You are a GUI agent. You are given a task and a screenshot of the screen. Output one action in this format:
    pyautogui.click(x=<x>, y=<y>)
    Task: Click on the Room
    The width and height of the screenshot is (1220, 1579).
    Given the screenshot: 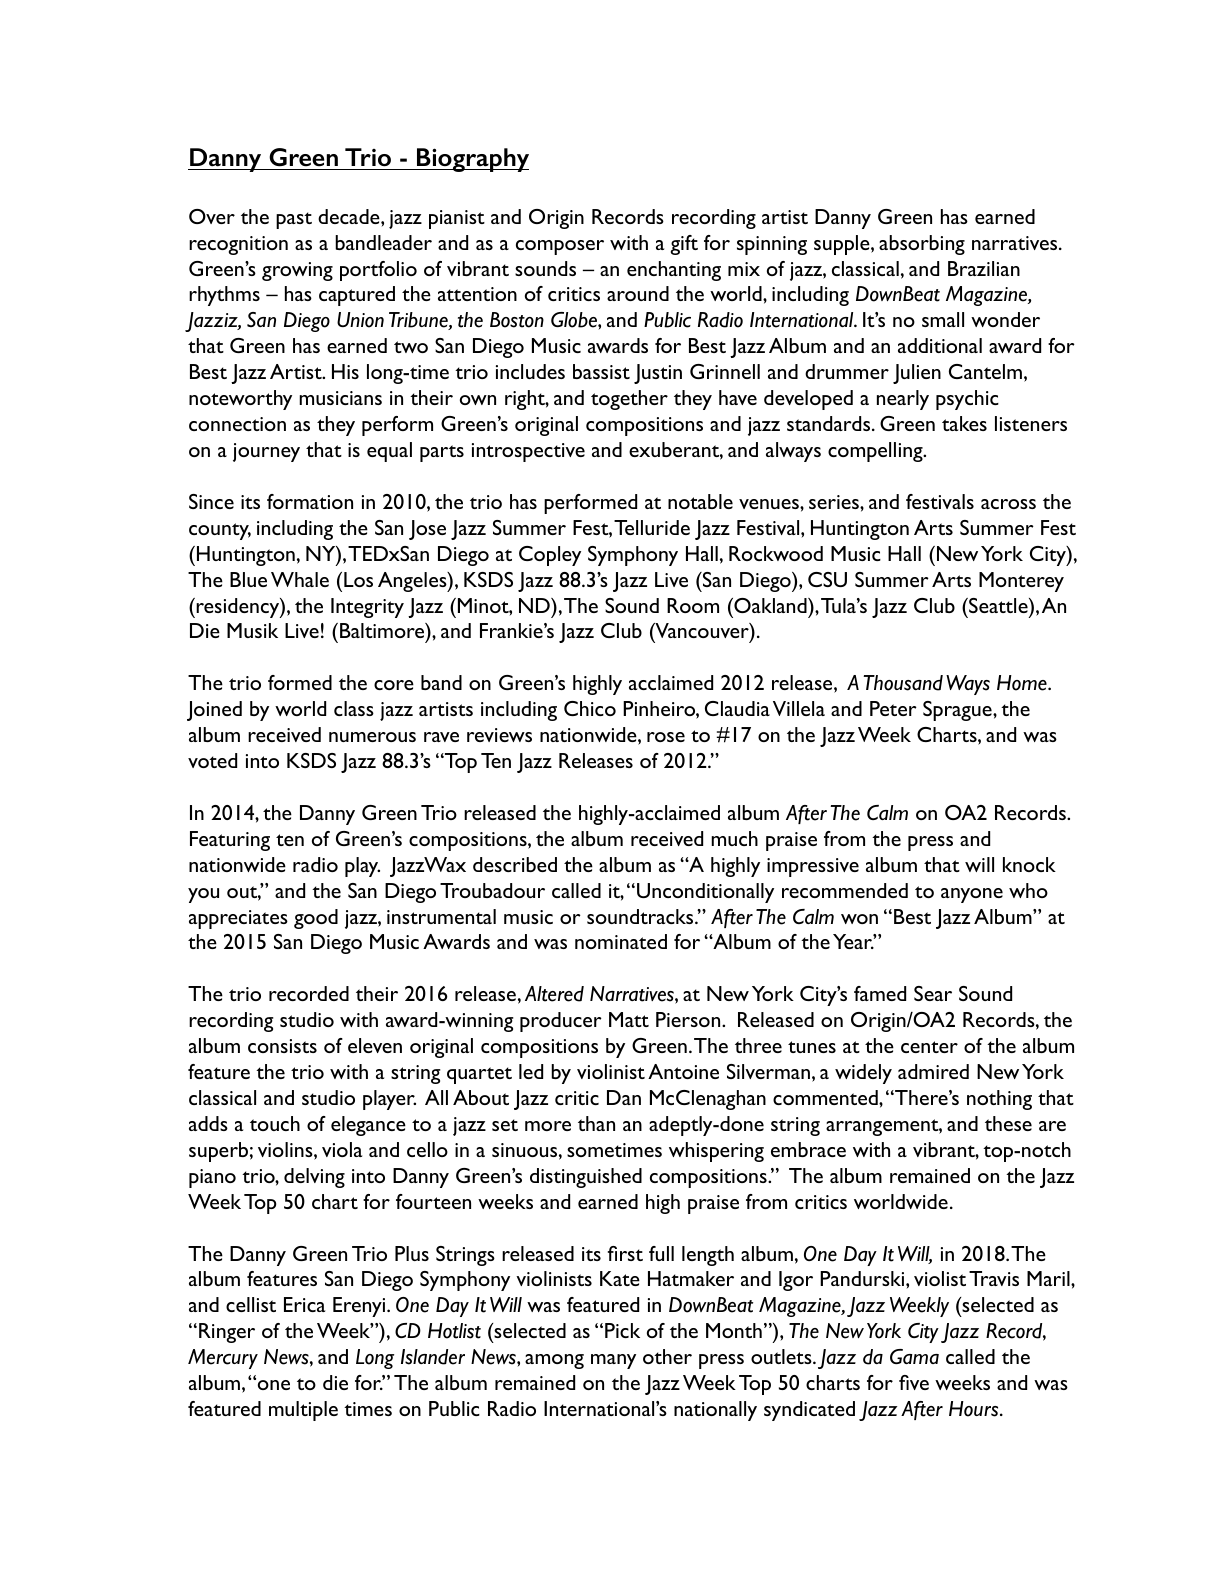 What is the action you would take?
    pyautogui.click(x=693, y=605)
